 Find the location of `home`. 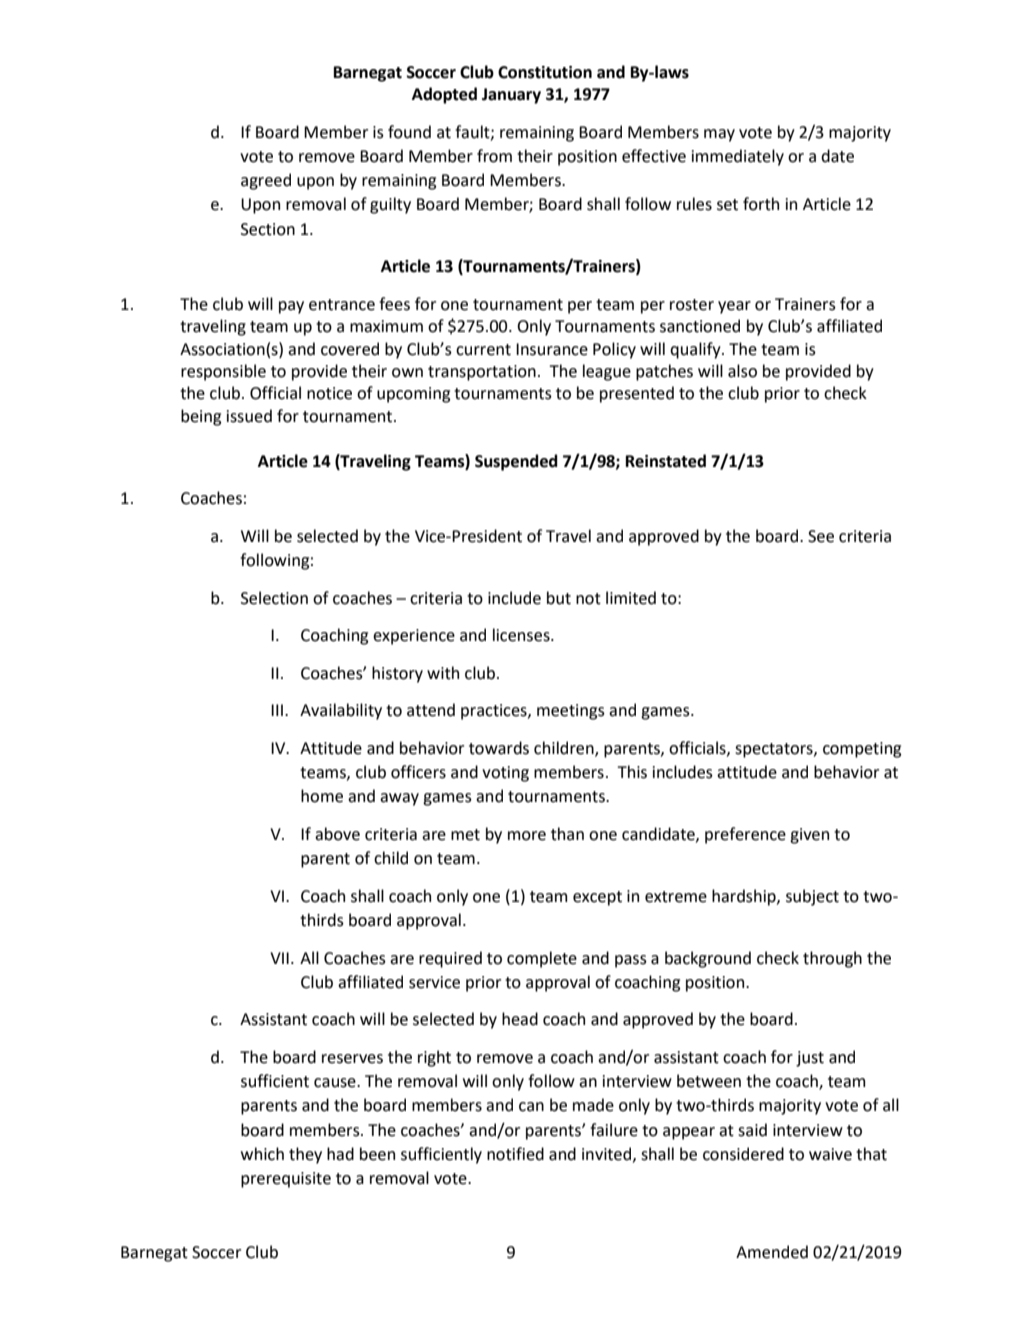

home is located at coordinates (322, 796).
